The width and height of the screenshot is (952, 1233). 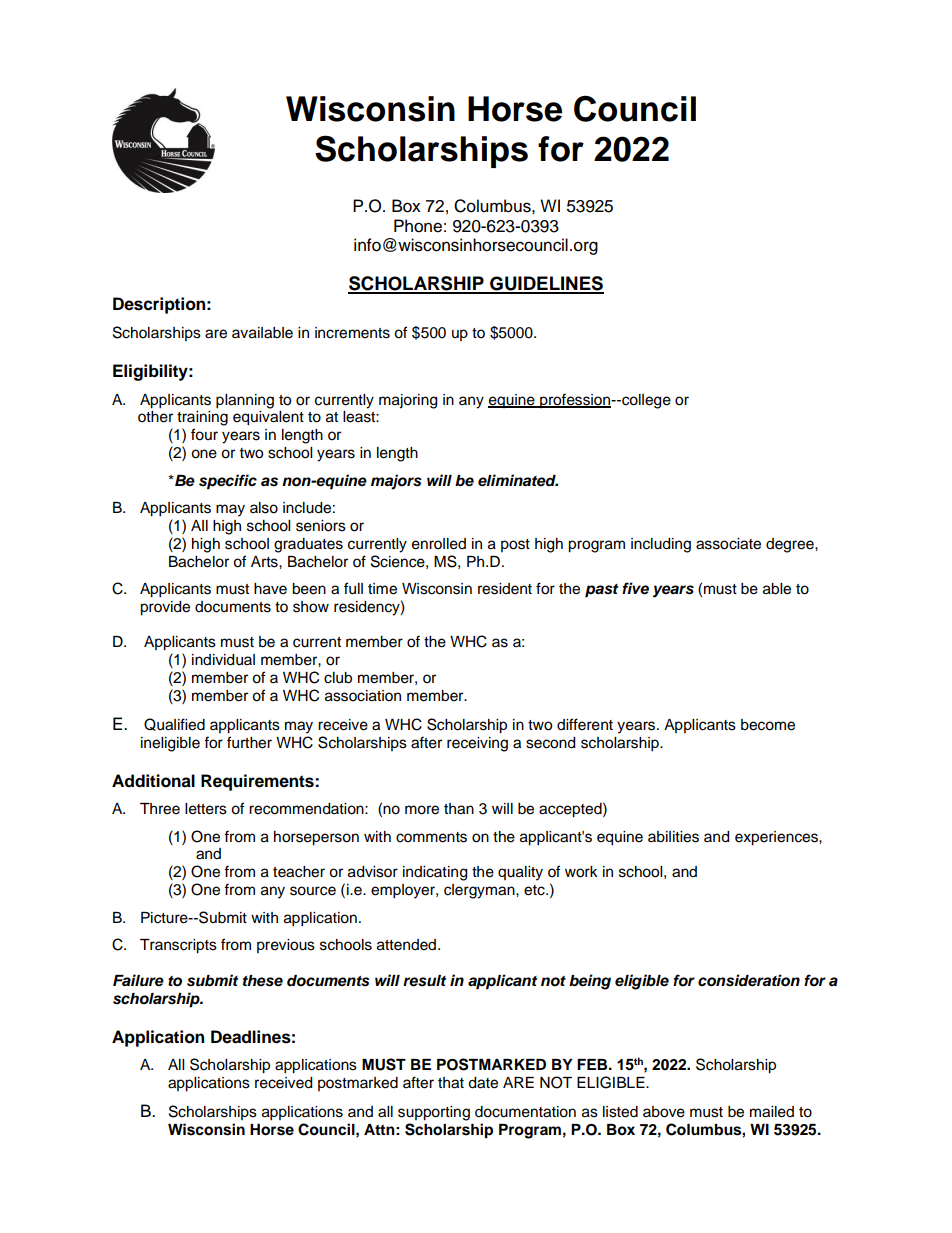 I want to click on that, so click(x=451, y=1083).
